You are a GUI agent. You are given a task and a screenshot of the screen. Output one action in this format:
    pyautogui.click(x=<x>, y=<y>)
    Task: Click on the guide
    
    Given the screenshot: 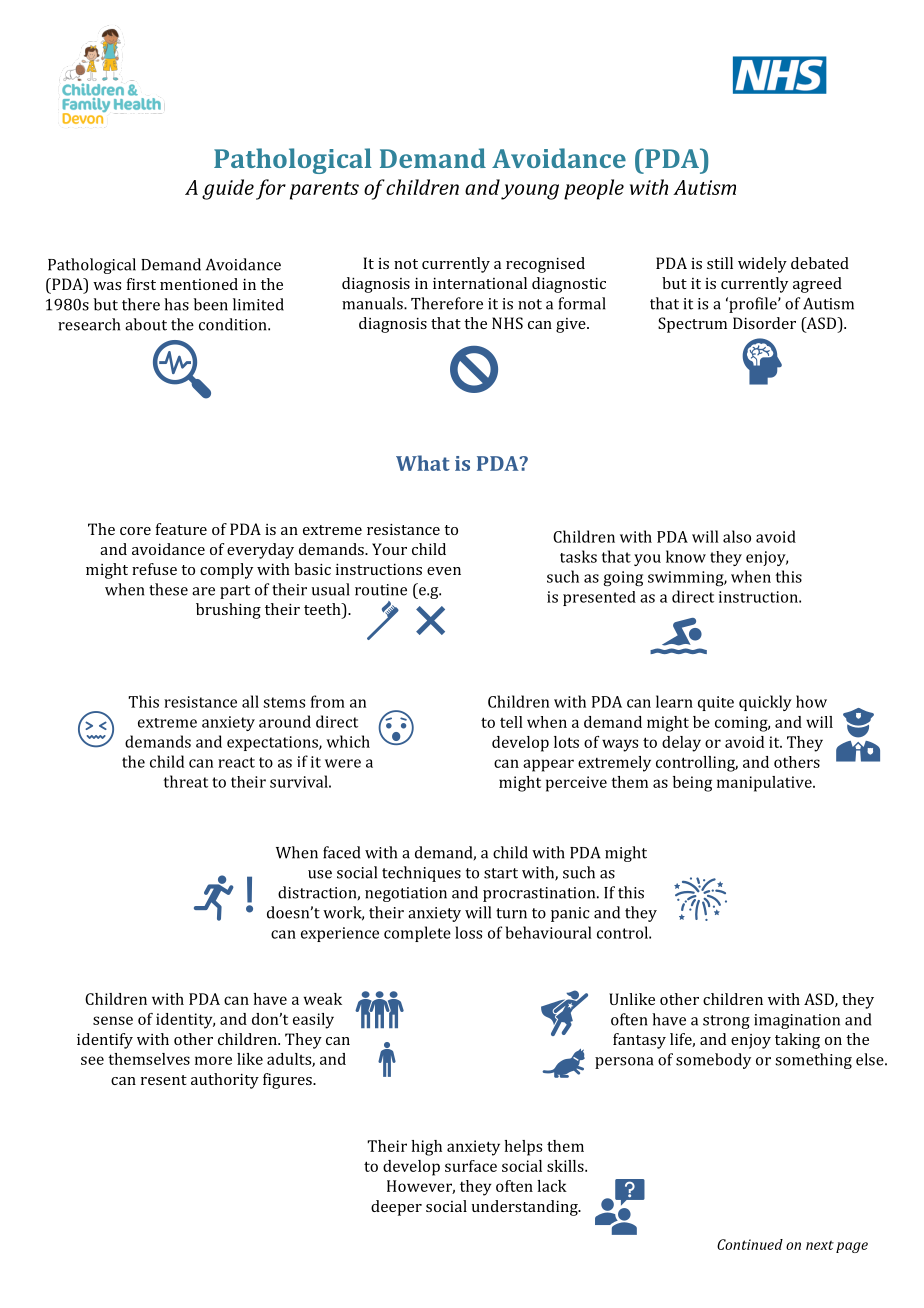 What is the action you would take?
    pyautogui.click(x=228, y=189)
